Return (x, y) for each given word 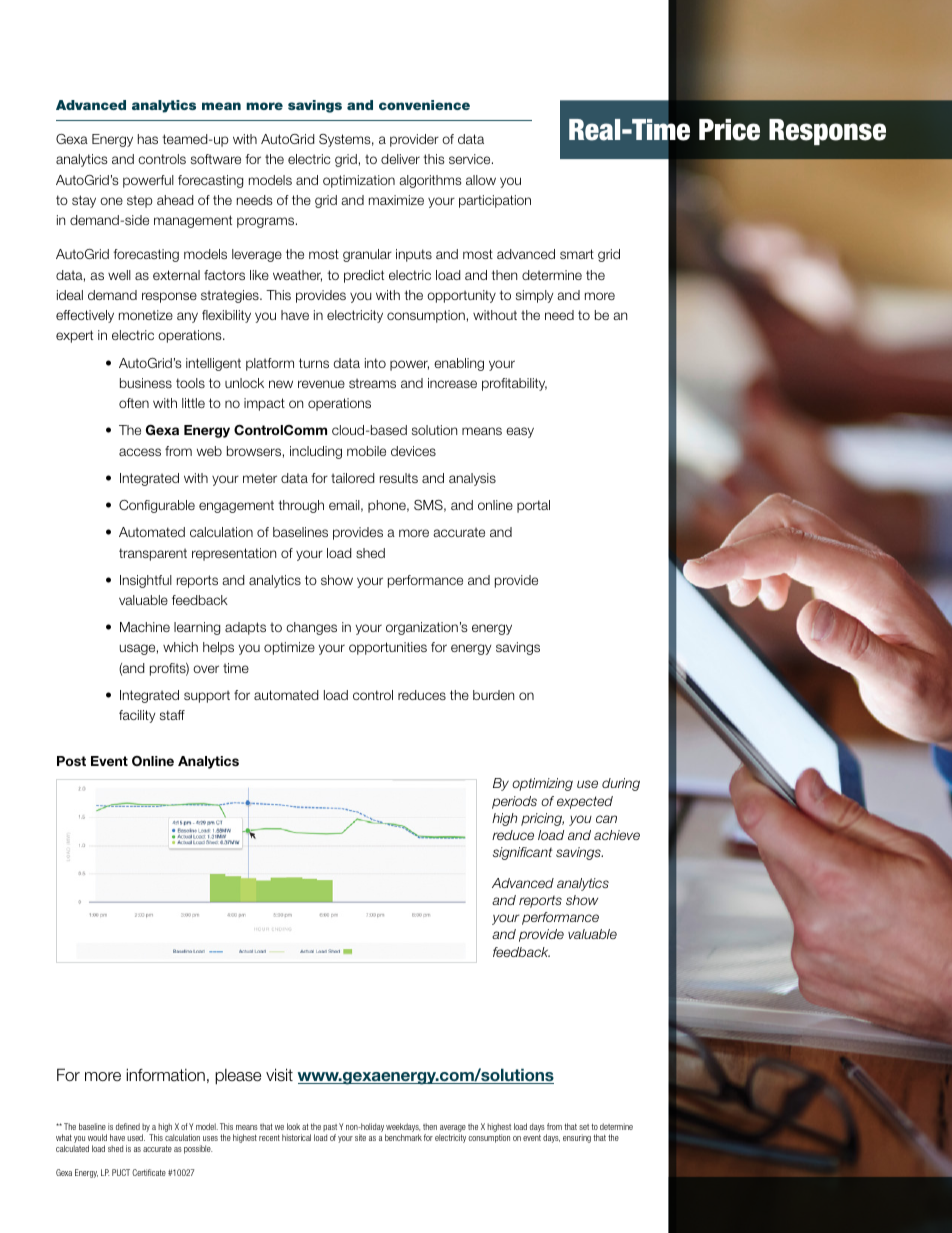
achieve (617, 835)
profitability (514, 384)
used (136, 1137)
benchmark (403, 1137)
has (148, 139)
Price (729, 130)
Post (71, 761)
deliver (400, 159)
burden (493, 695)
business (146, 383)
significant (523, 853)
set (584, 1127)
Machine (145, 627)
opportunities (388, 648)
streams (372, 383)
